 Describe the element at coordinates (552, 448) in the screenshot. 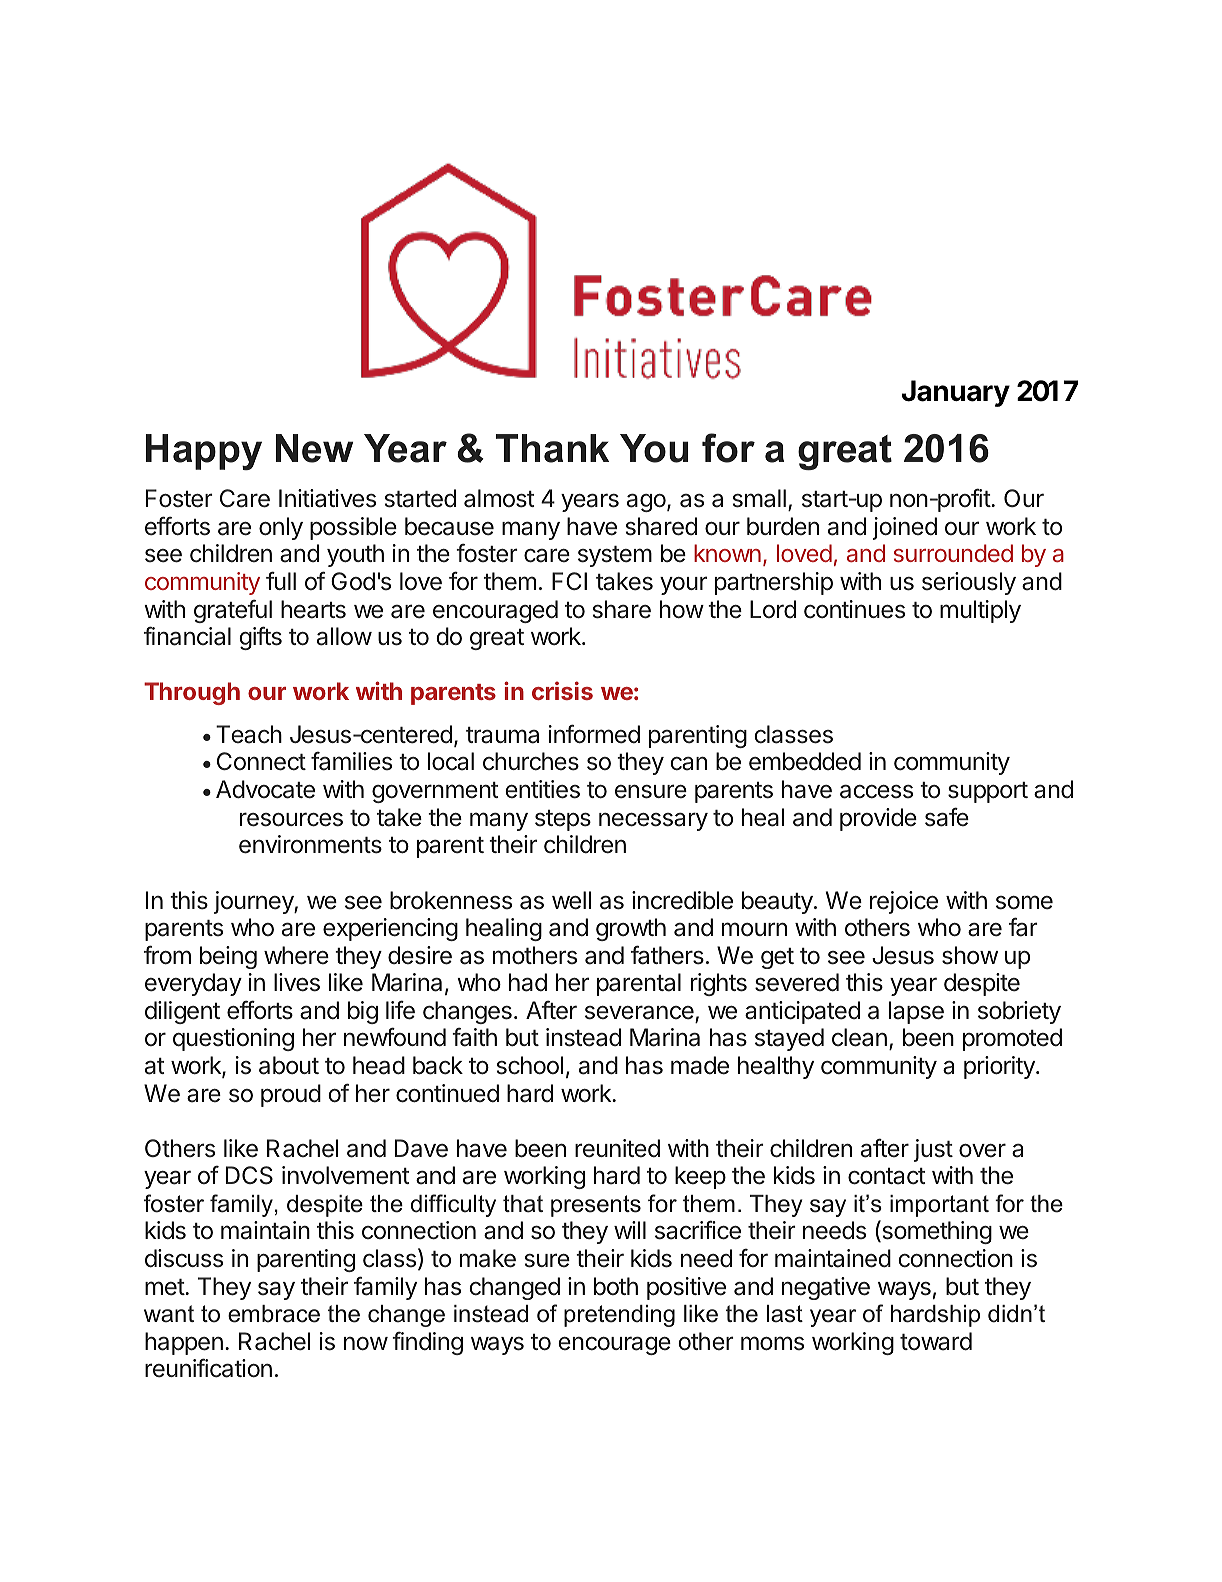

I see `Thank` at that location.
